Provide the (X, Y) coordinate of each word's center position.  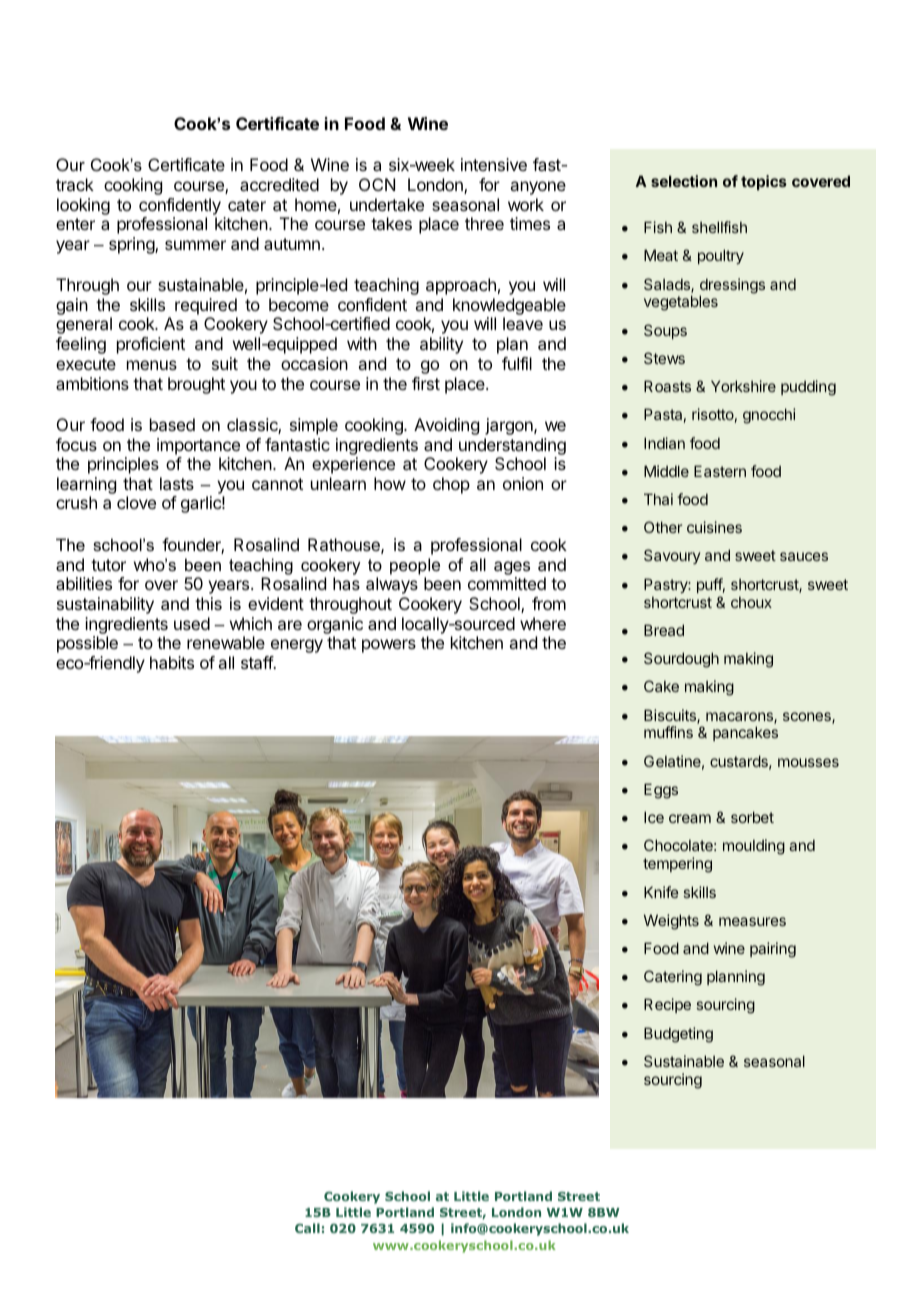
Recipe (667, 1005)
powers (389, 646)
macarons (740, 718)
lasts (177, 483)
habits (172, 662)
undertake (387, 204)
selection (684, 181)
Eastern (720, 471)
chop (451, 485)
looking (83, 206)
